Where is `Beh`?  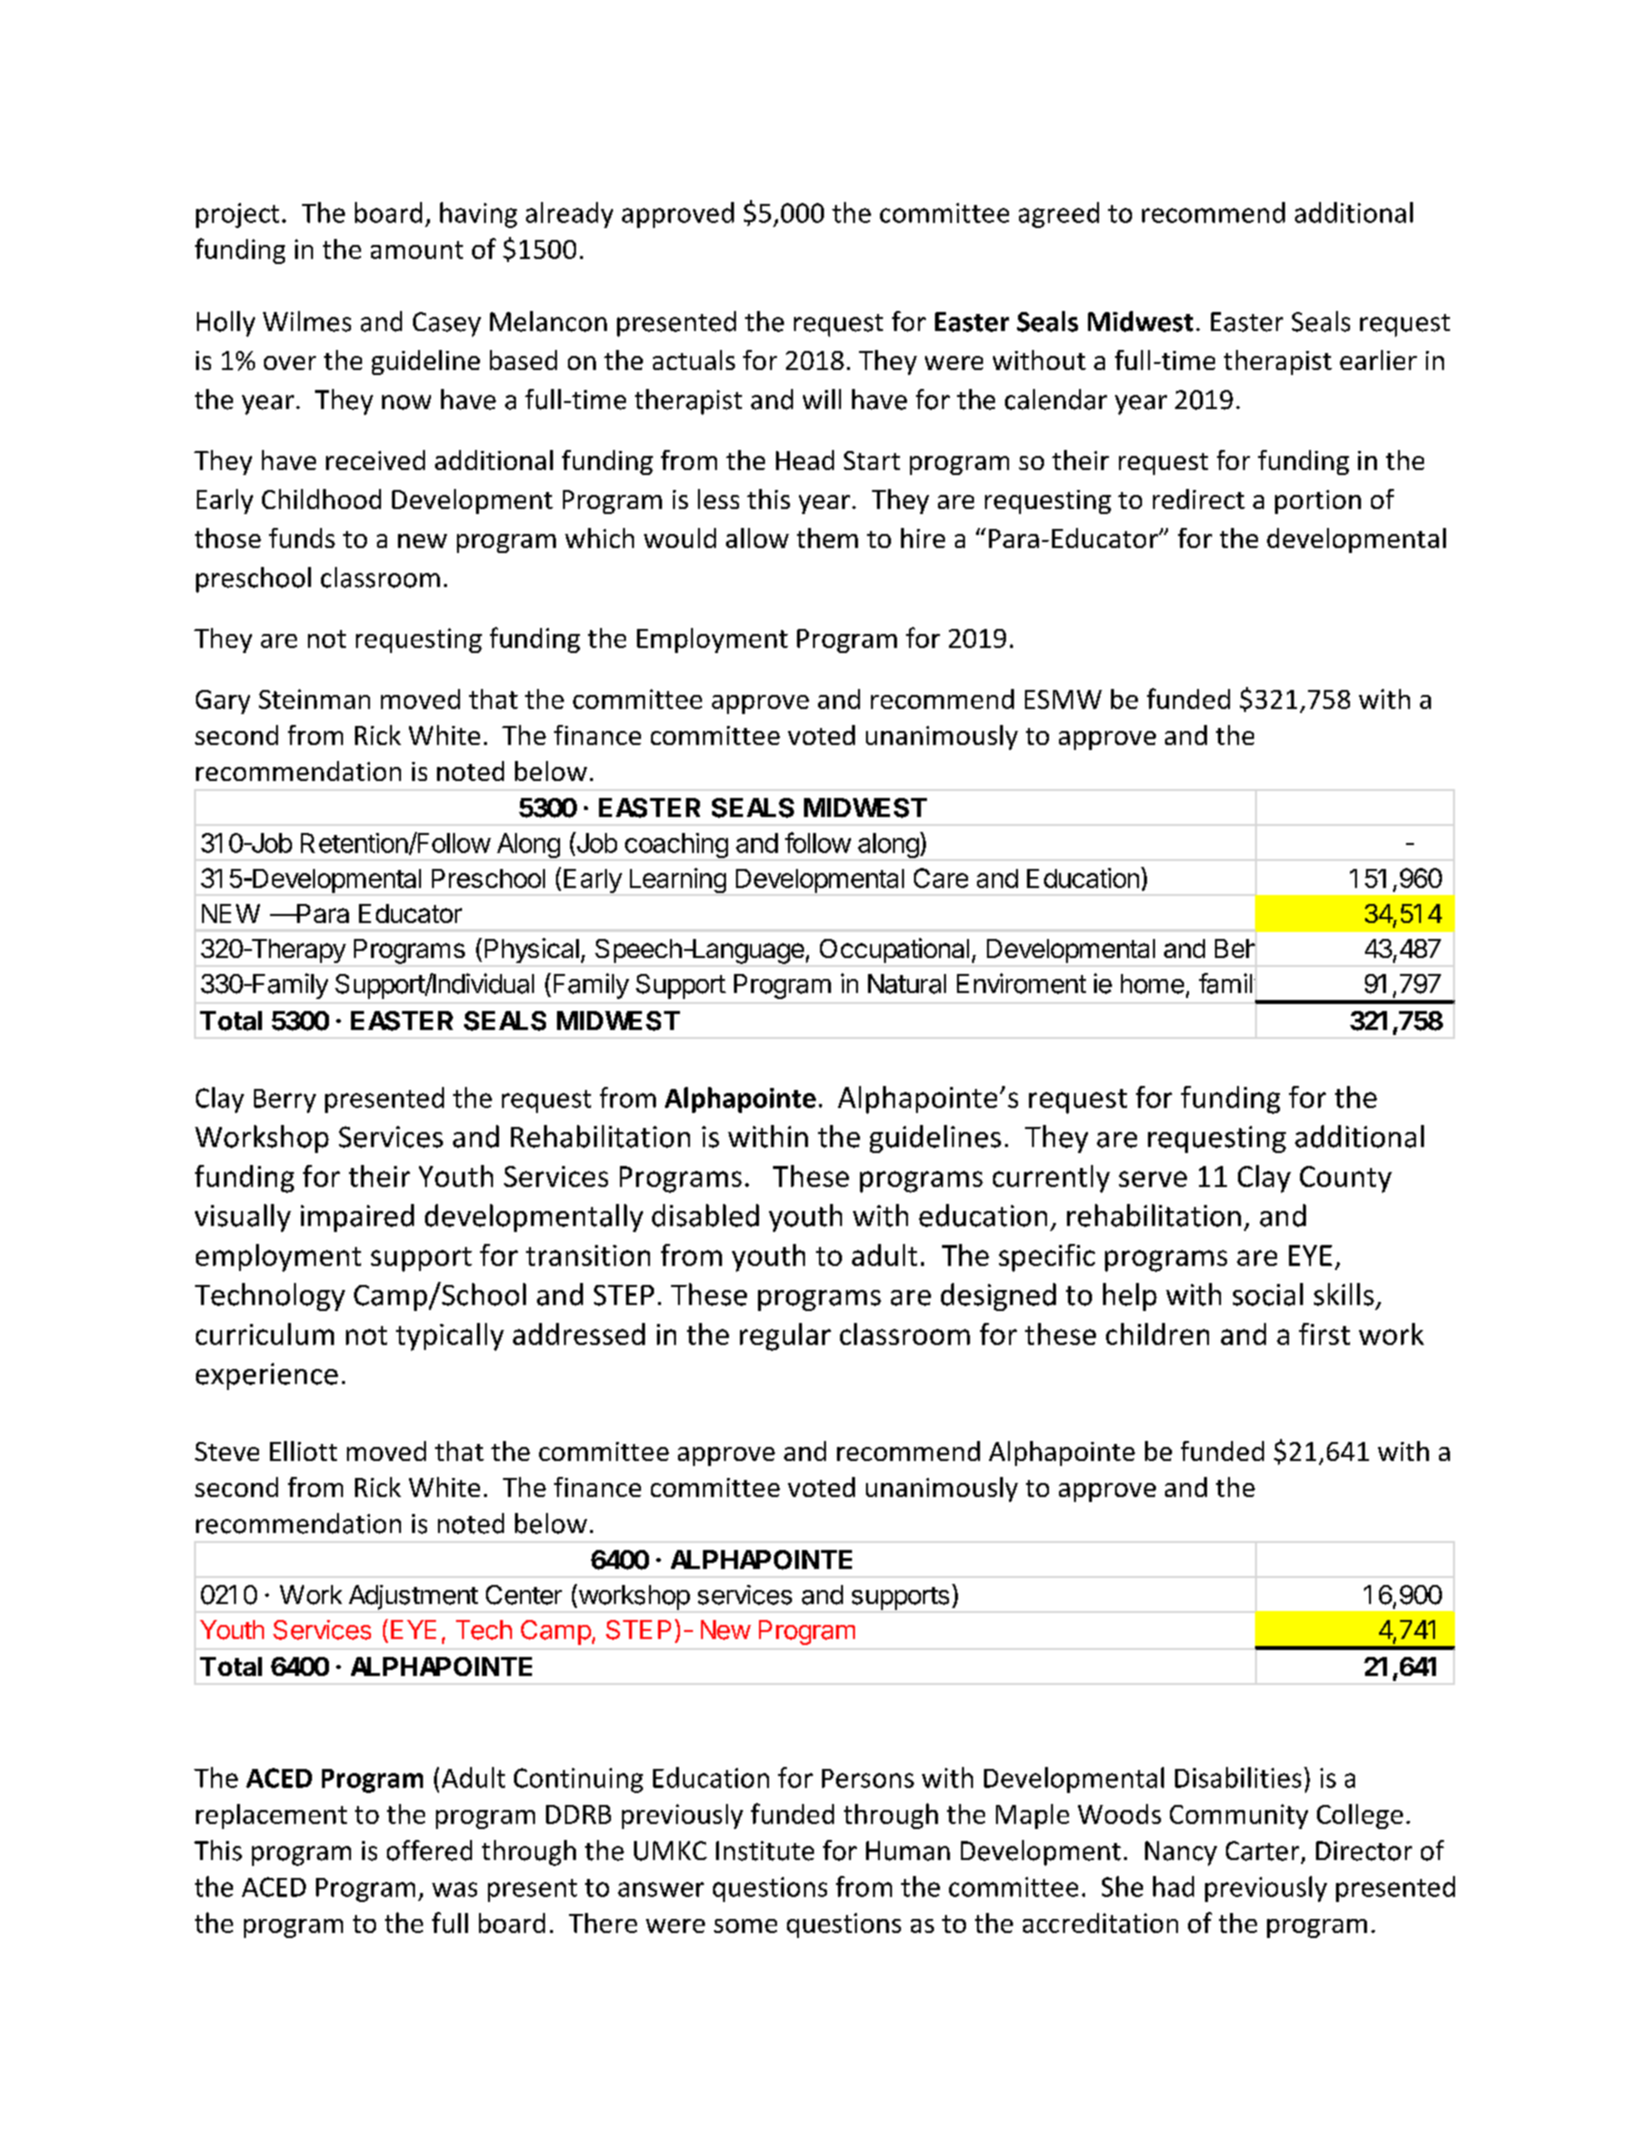
Beh is located at coordinates (1235, 948).
